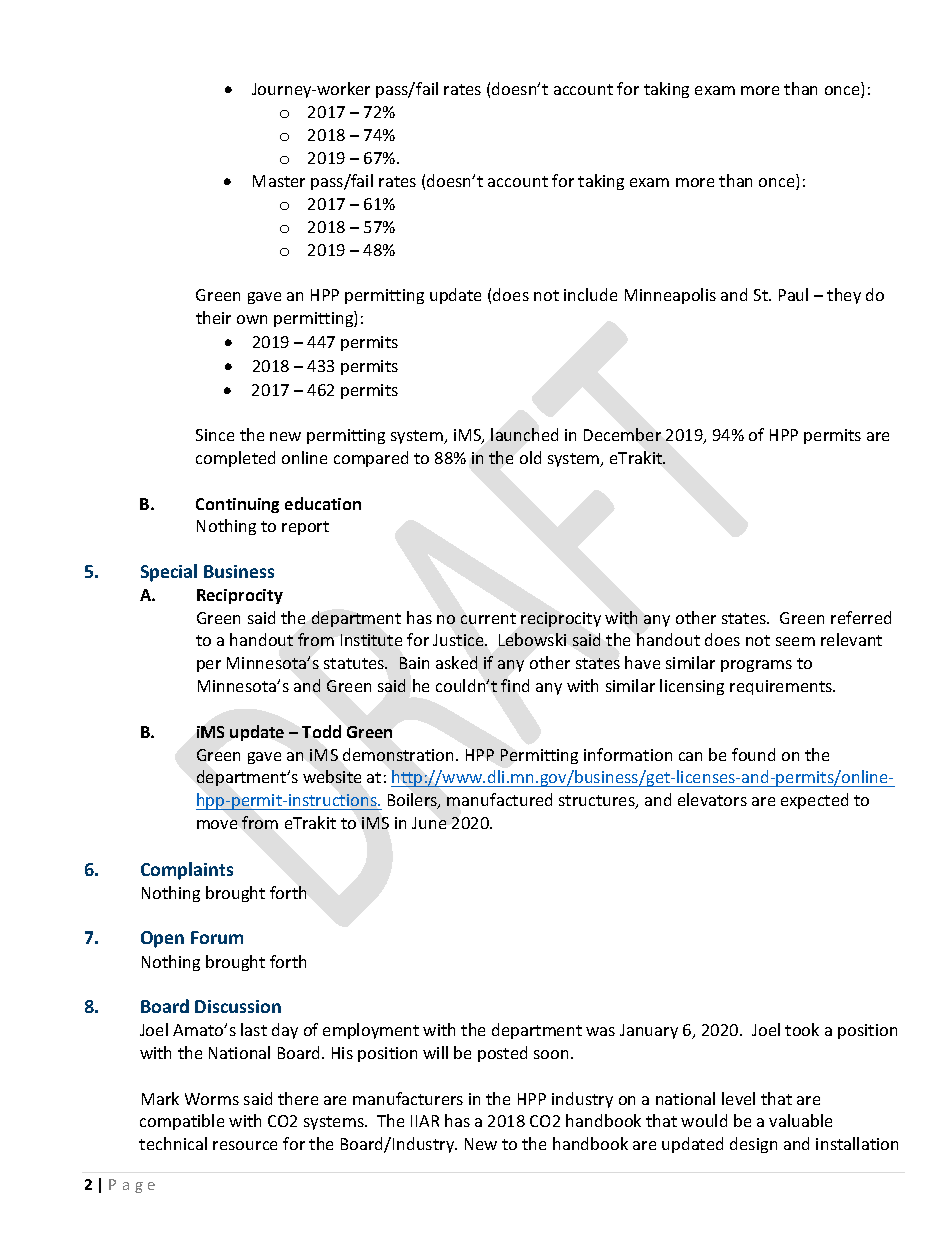 The height and width of the document is (1233, 952). Describe the element at coordinates (793, 294) in the document. I see `Paul` at that location.
